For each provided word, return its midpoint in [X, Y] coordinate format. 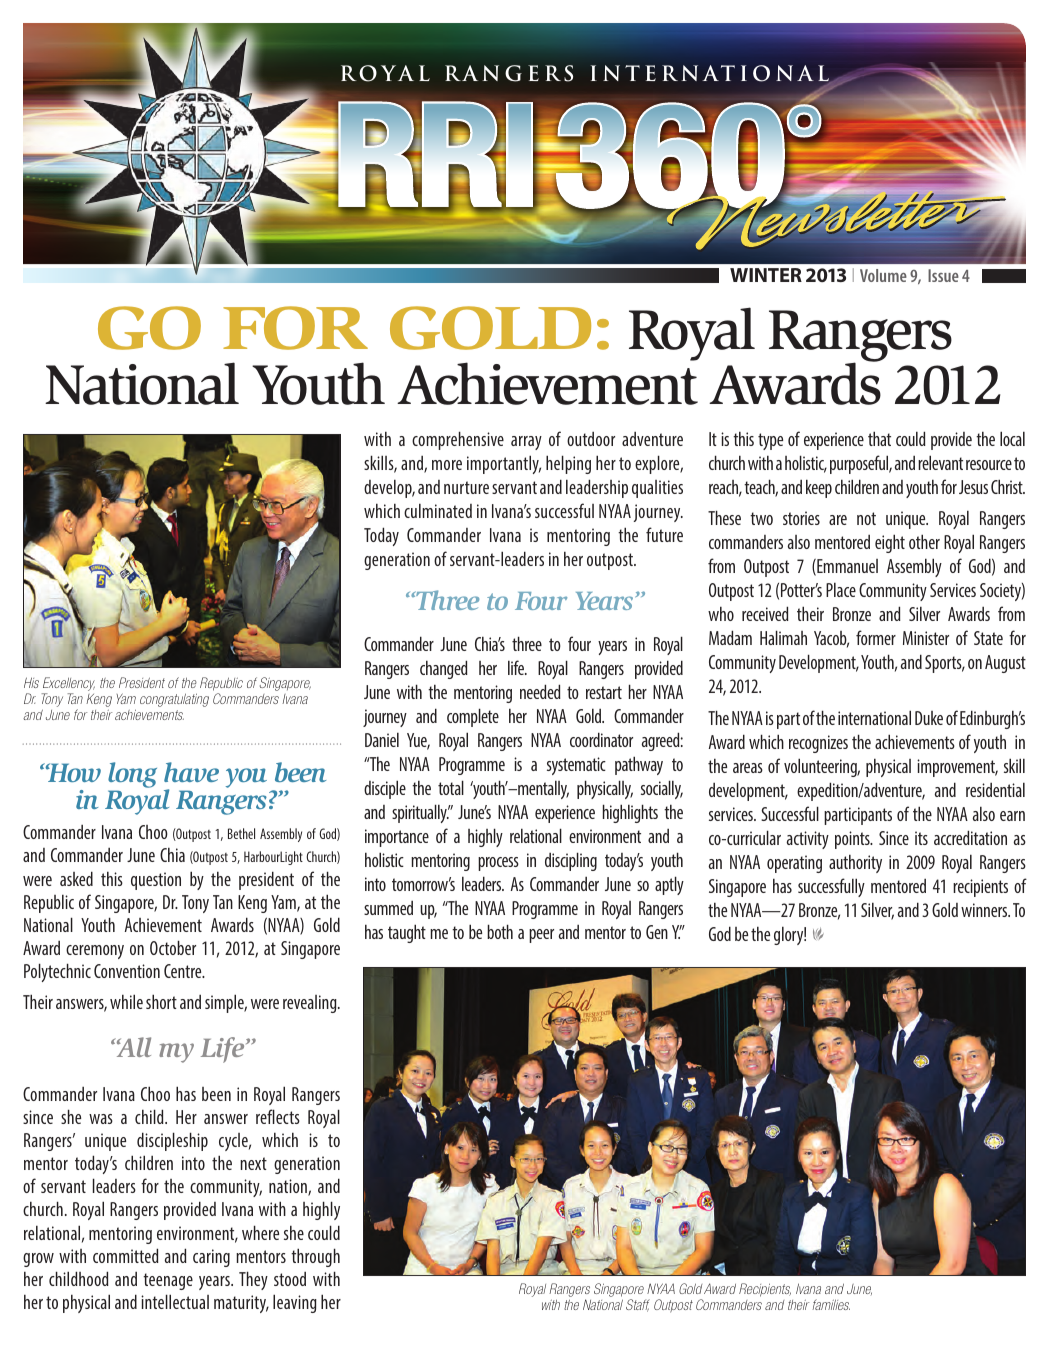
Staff [638, 1305]
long [132, 775]
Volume [883, 275]
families [831, 1304]
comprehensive [458, 440]
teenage [168, 1281]
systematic [576, 766]
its [921, 838]
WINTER [766, 275]
